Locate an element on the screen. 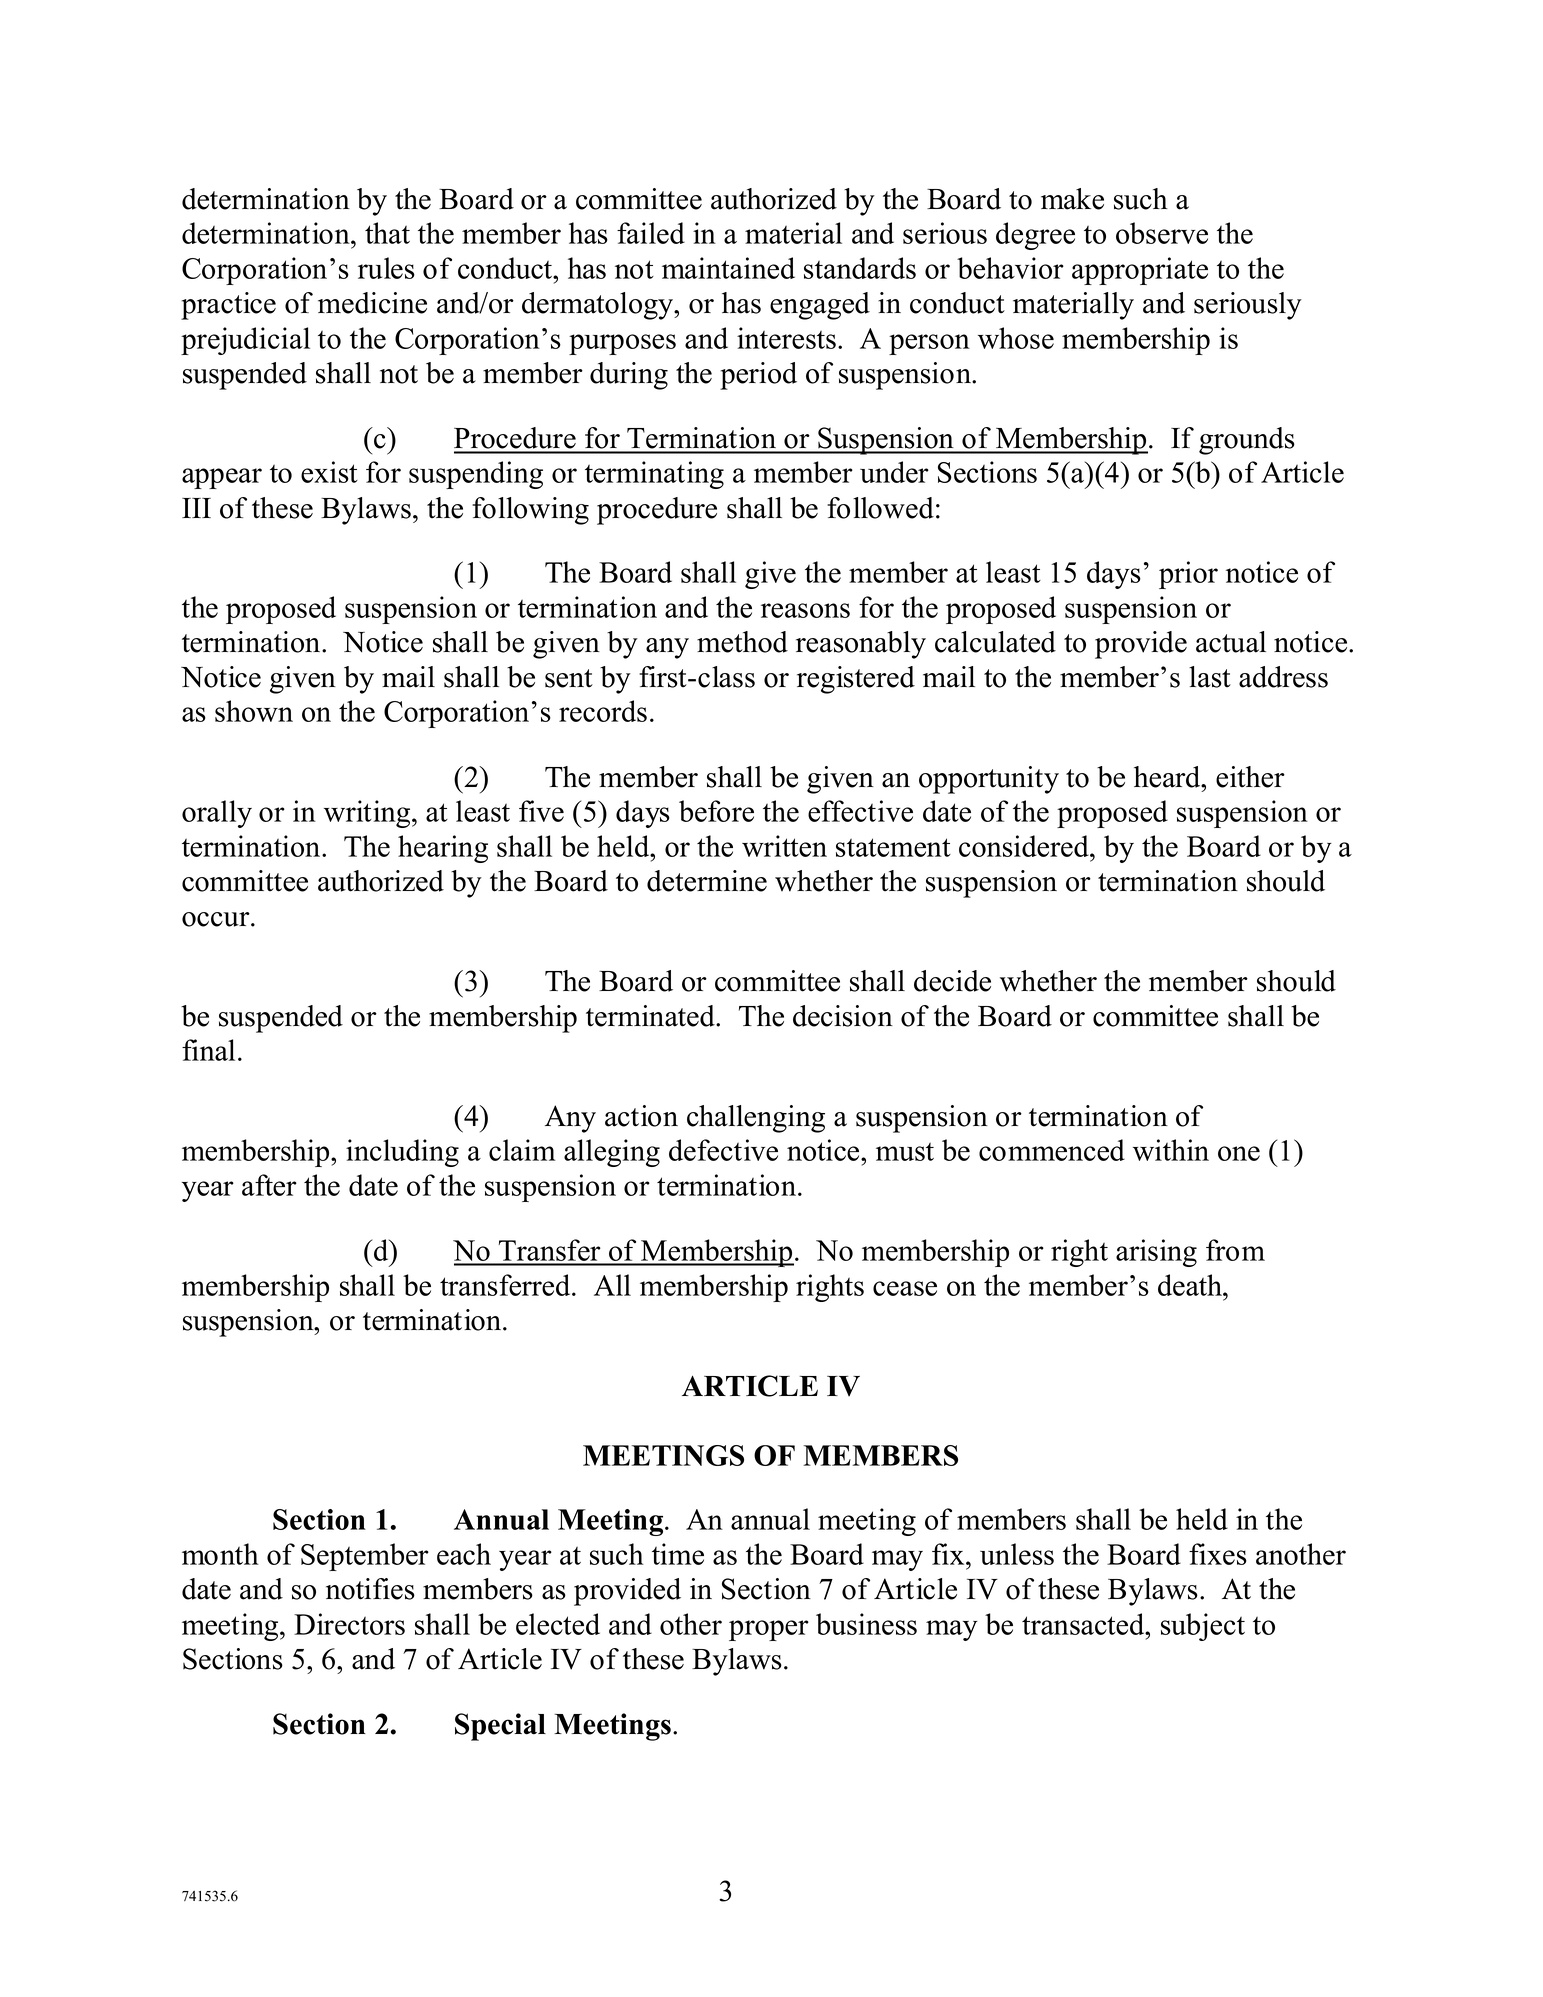  within is located at coordinates (1171, 1150).
